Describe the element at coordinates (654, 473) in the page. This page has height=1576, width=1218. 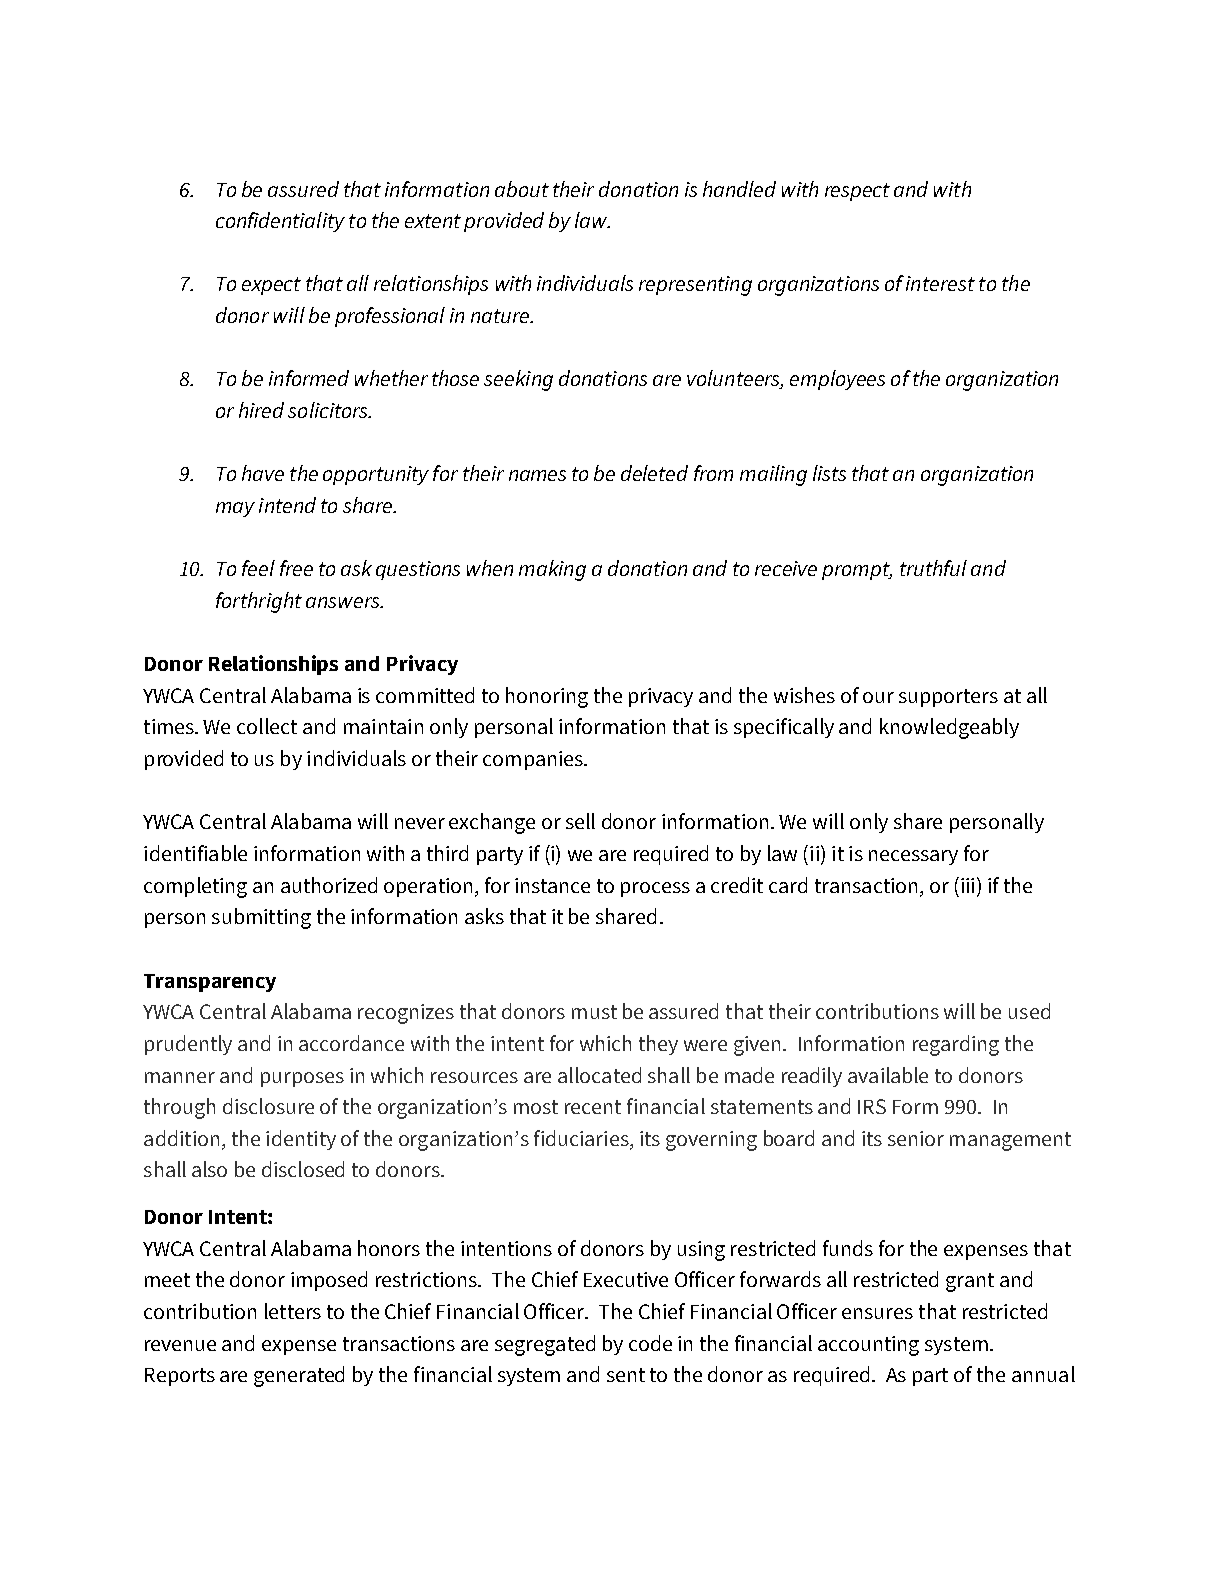
I see `deleted` at that location.
